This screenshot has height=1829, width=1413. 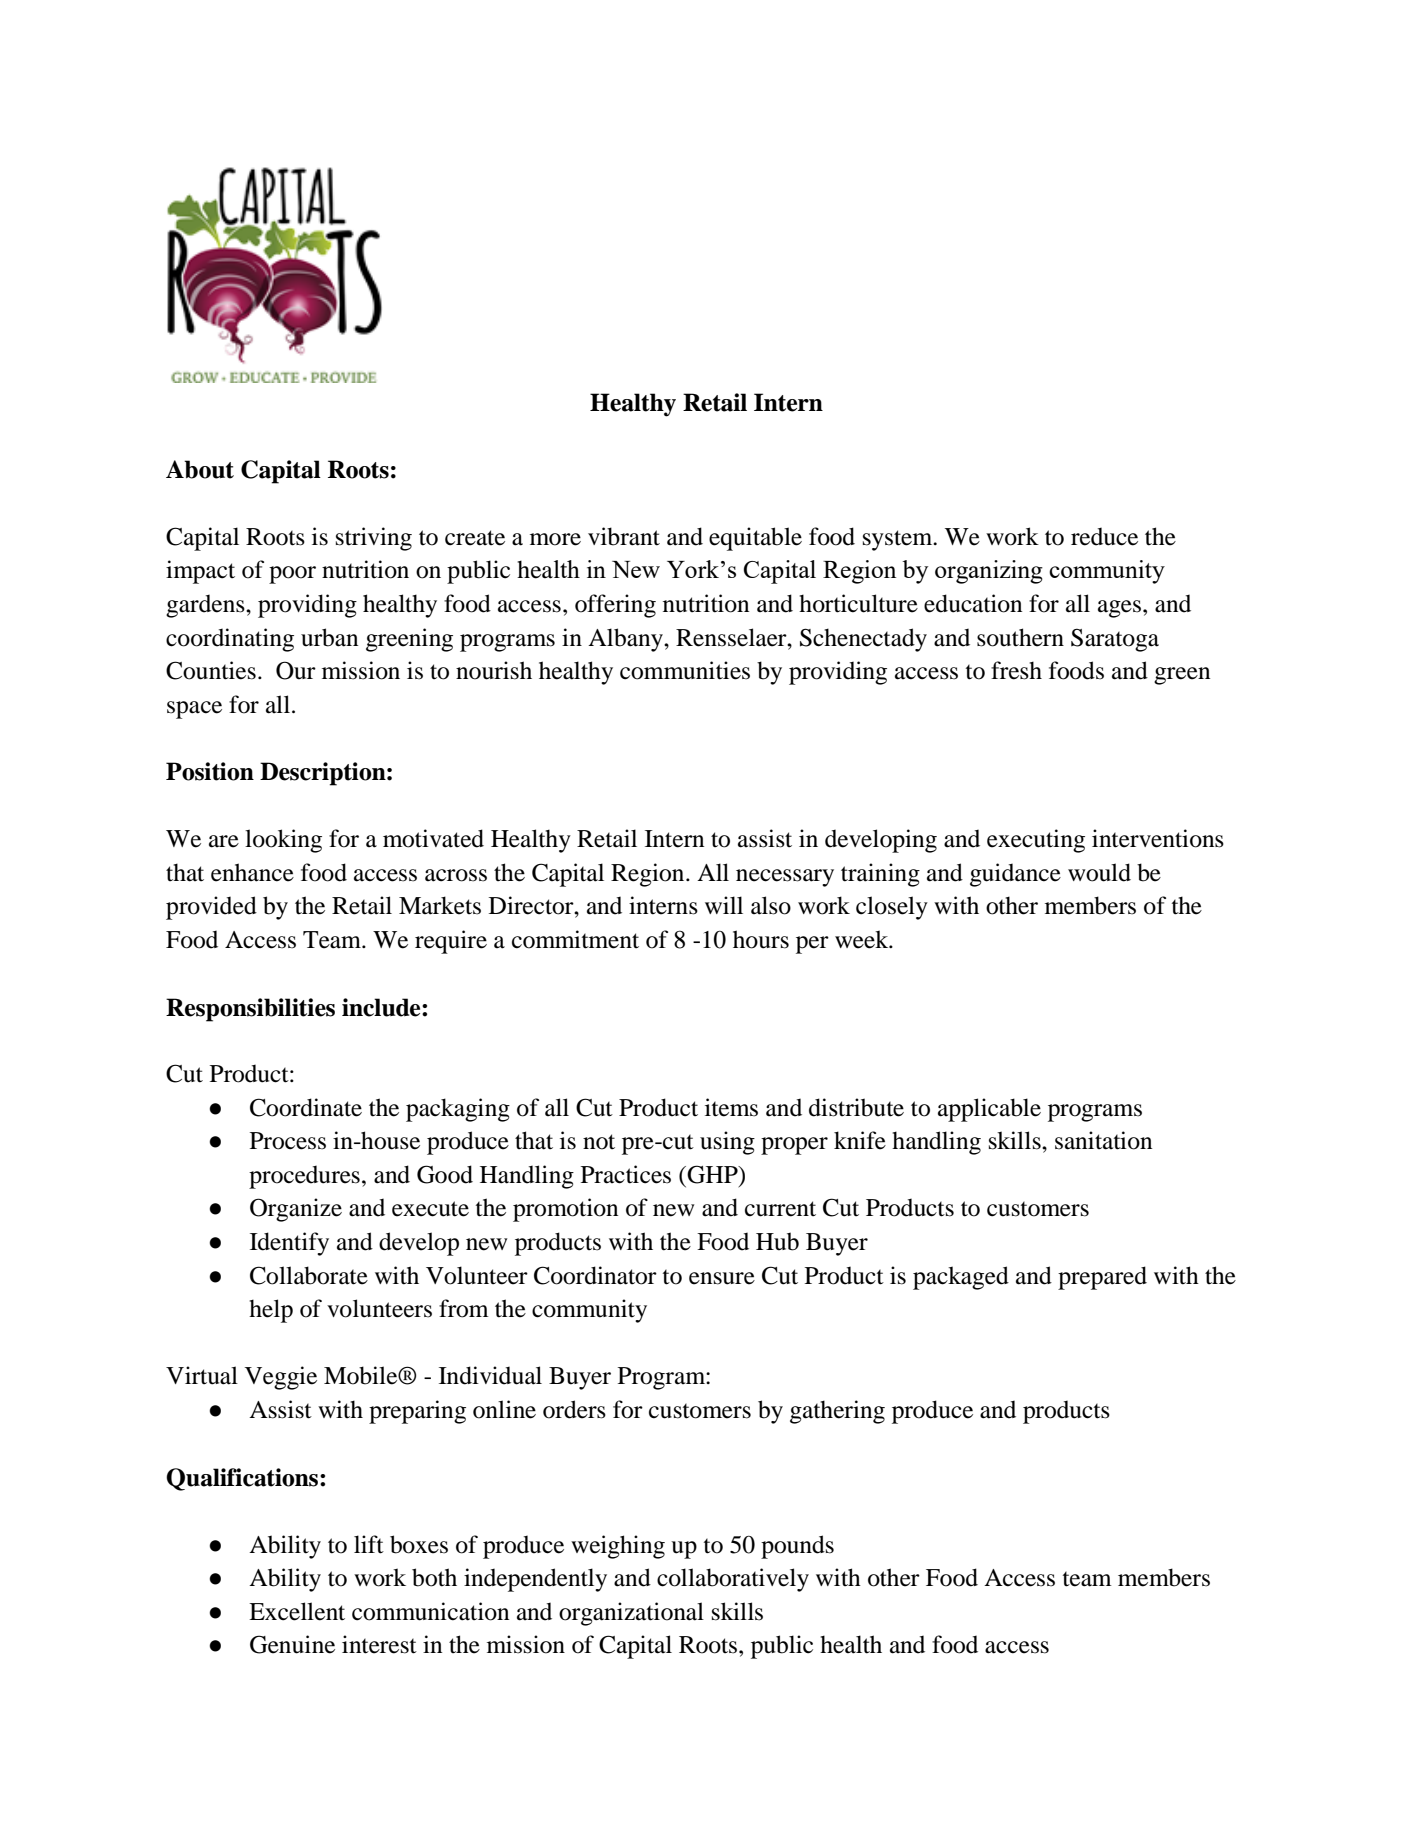 I want to click on applicable, so click(x=989, y=1110).
